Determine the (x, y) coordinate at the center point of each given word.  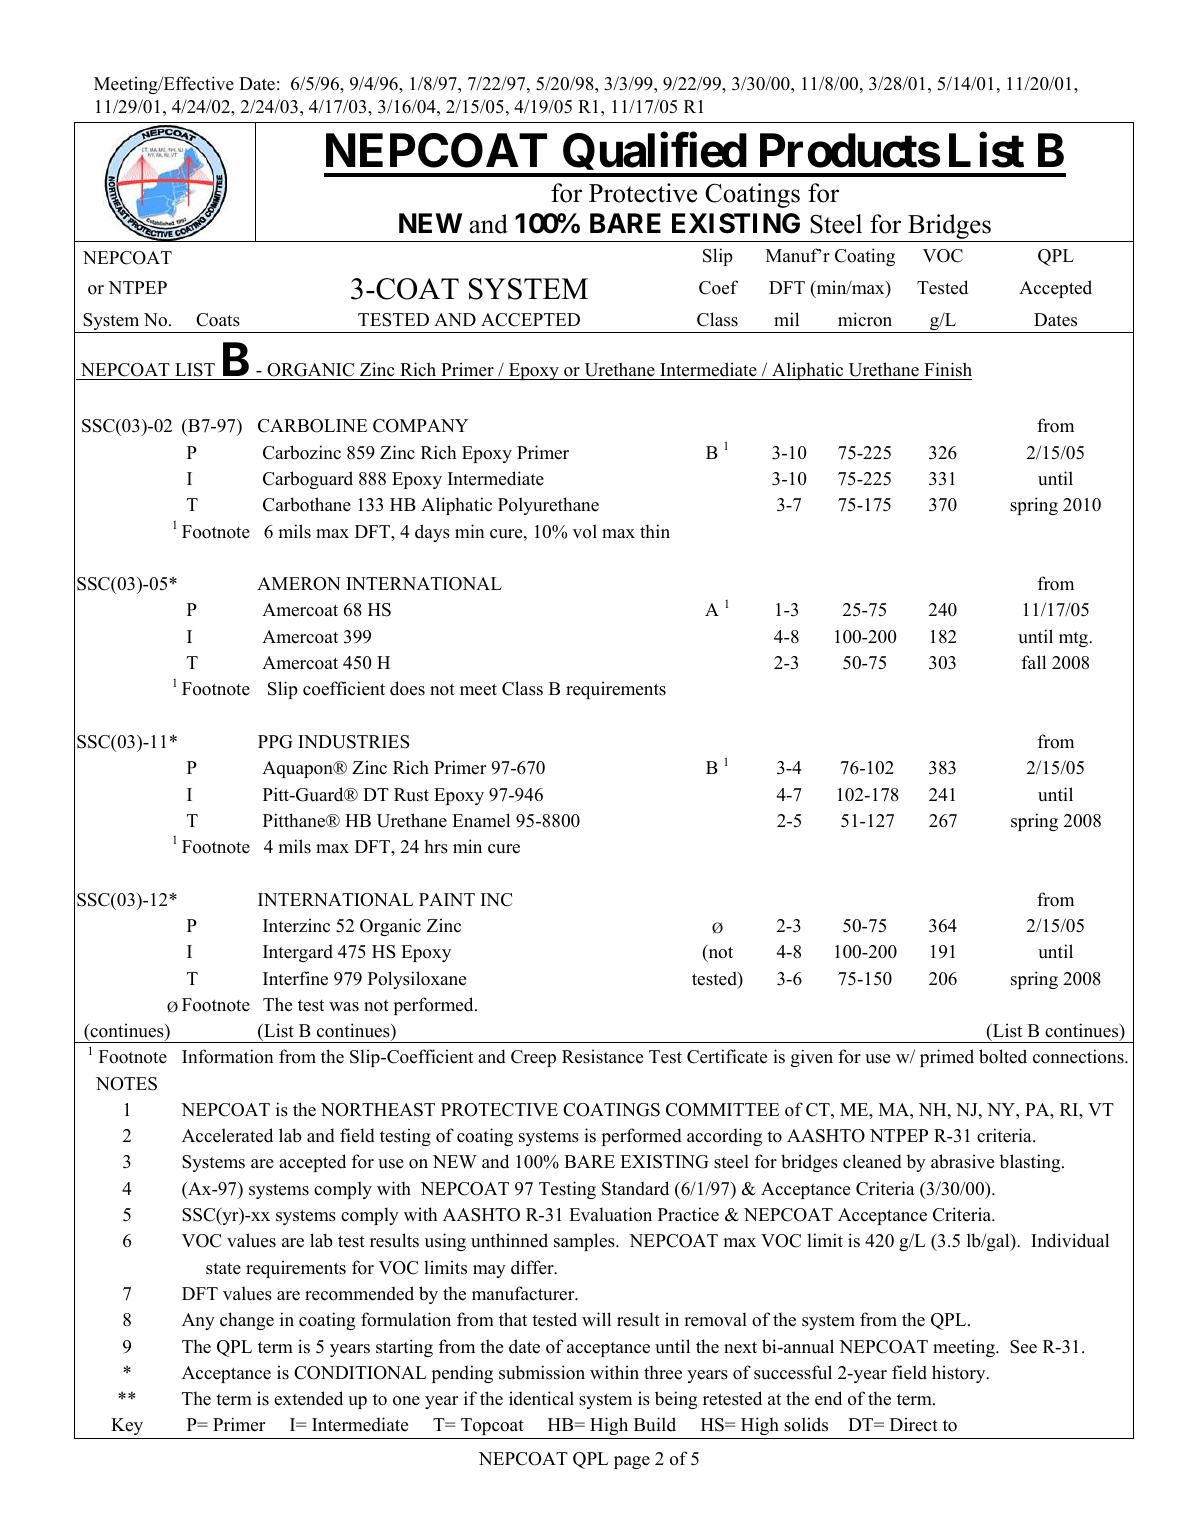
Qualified (654, 155)
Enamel (481, 820)
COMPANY (420, 426)
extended (308, 1398)
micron (865, 319)
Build (655, 1424)
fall (1034, 662)
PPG (275, 742)
